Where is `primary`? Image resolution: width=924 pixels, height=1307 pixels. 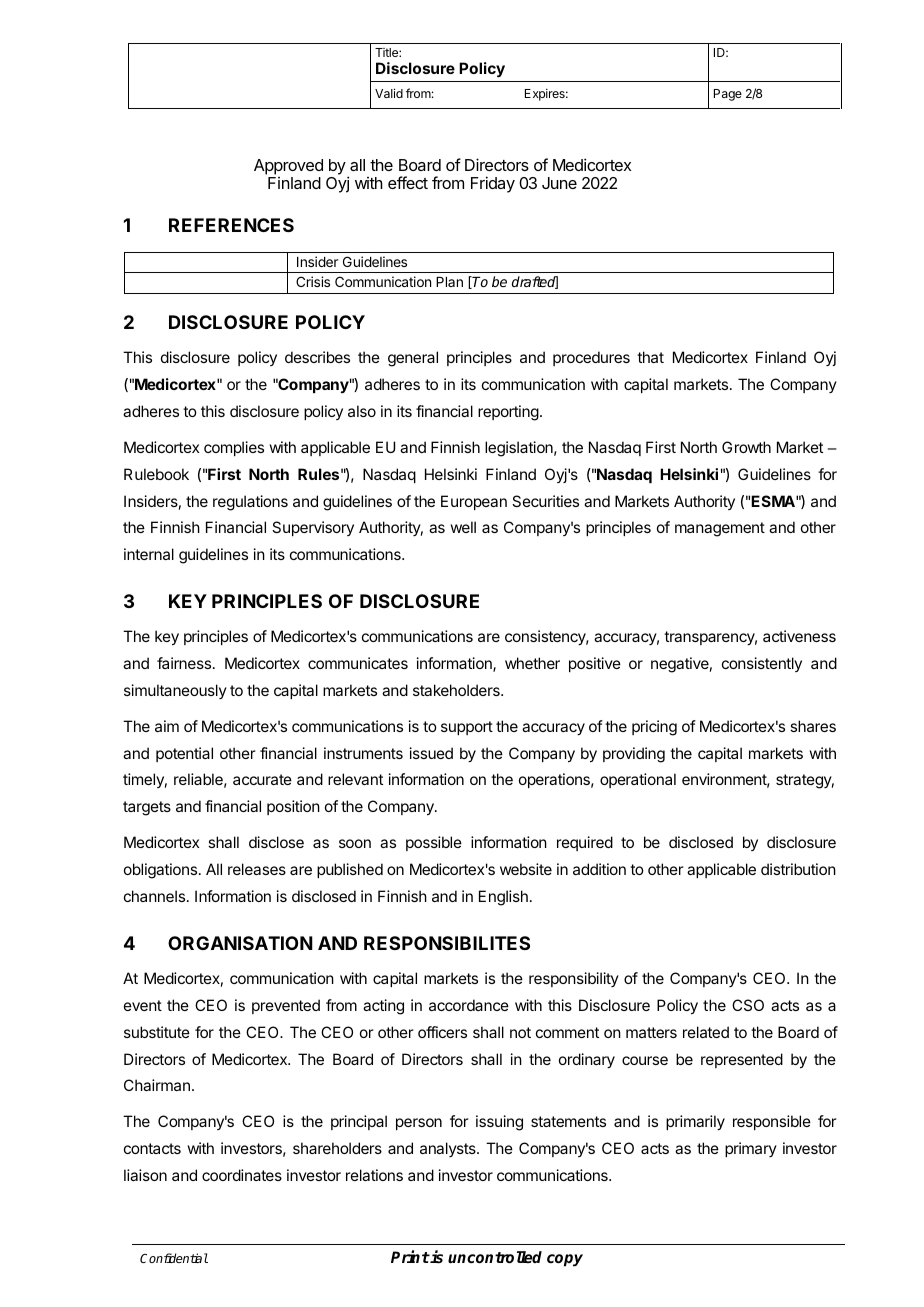
primary is located at coordinates (751, 1149).
